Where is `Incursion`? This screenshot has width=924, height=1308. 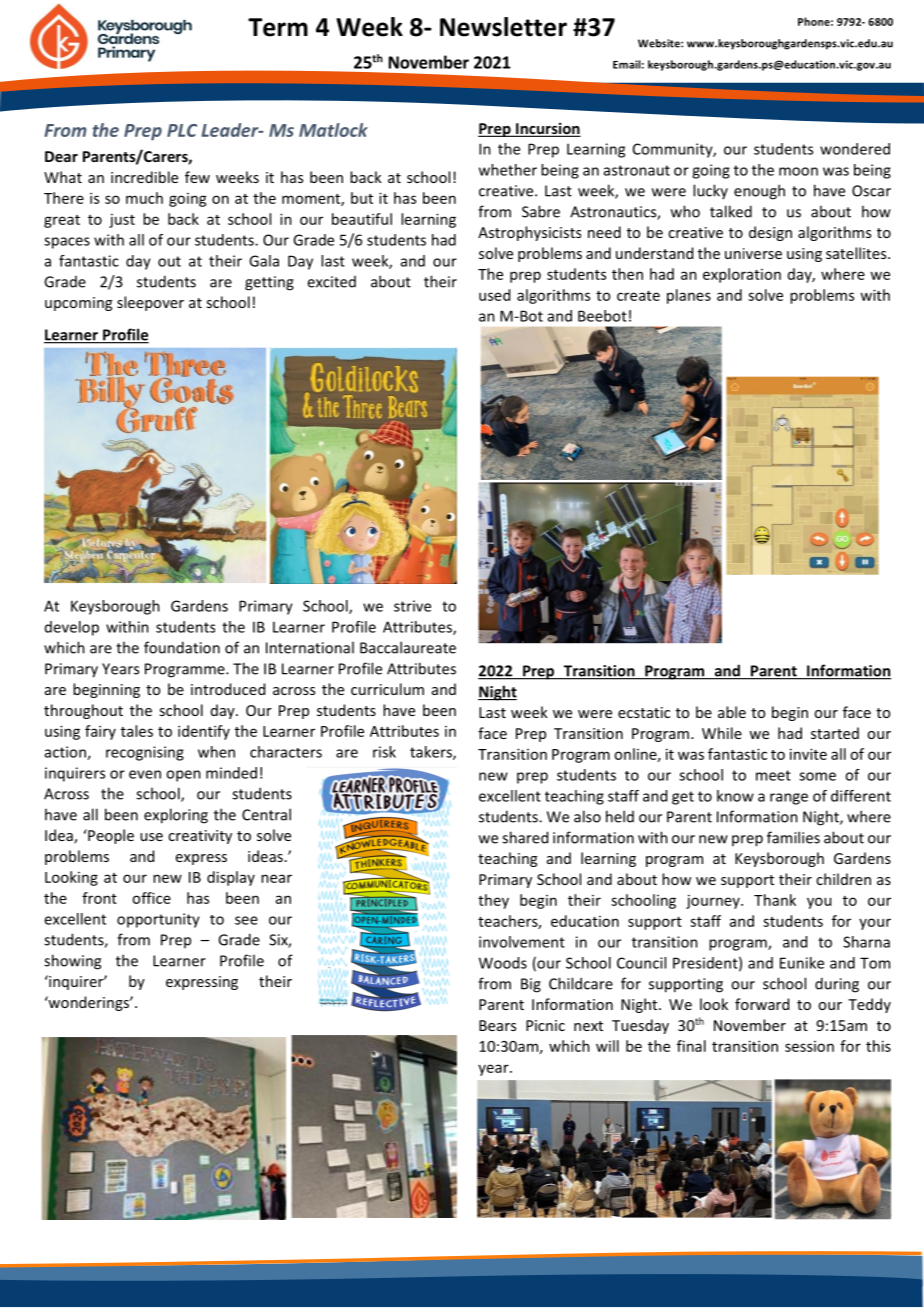 Incursion is located at coordinates (547, 129).
